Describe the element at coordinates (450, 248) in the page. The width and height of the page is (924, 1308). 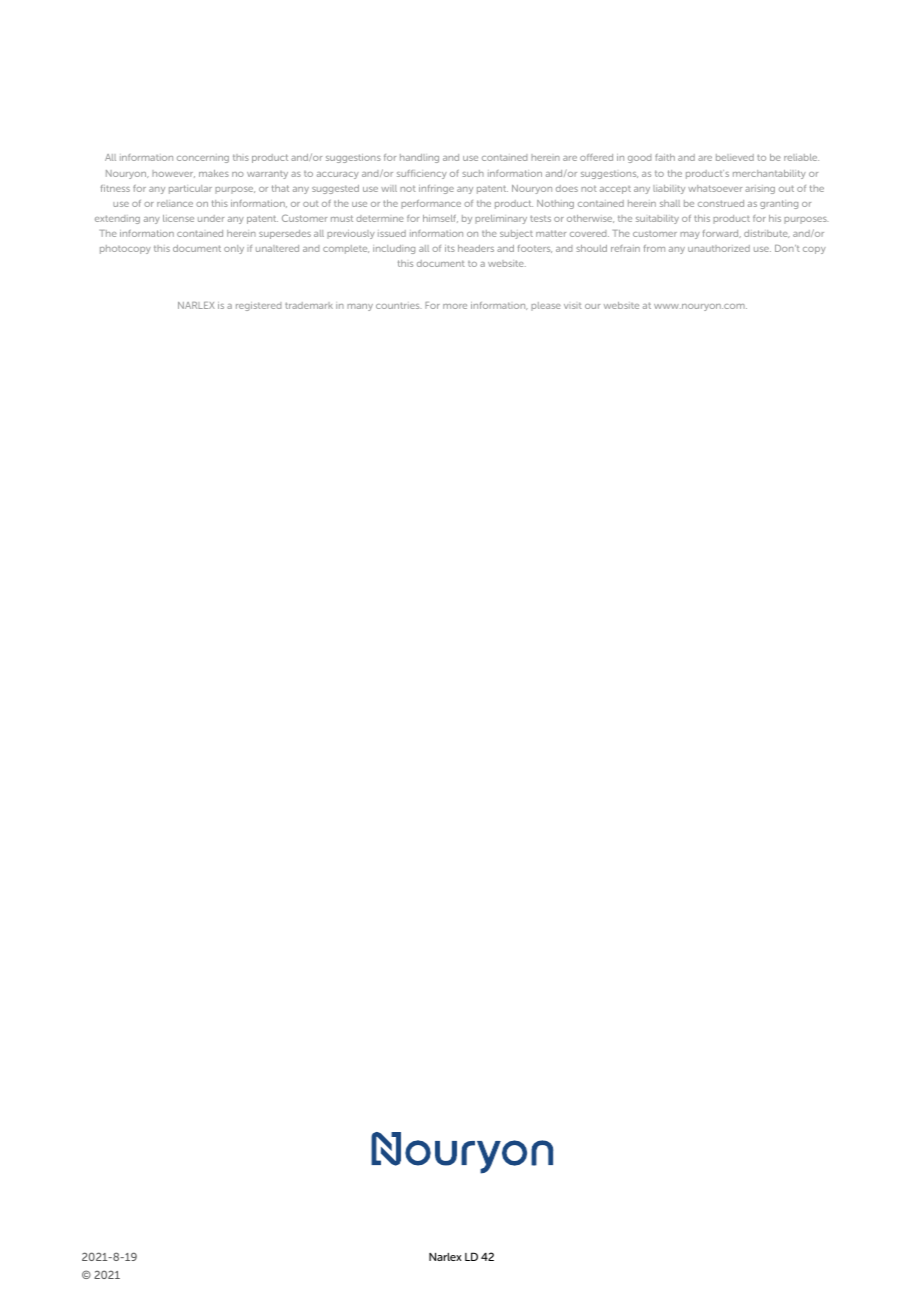
I see `its` at that location.
